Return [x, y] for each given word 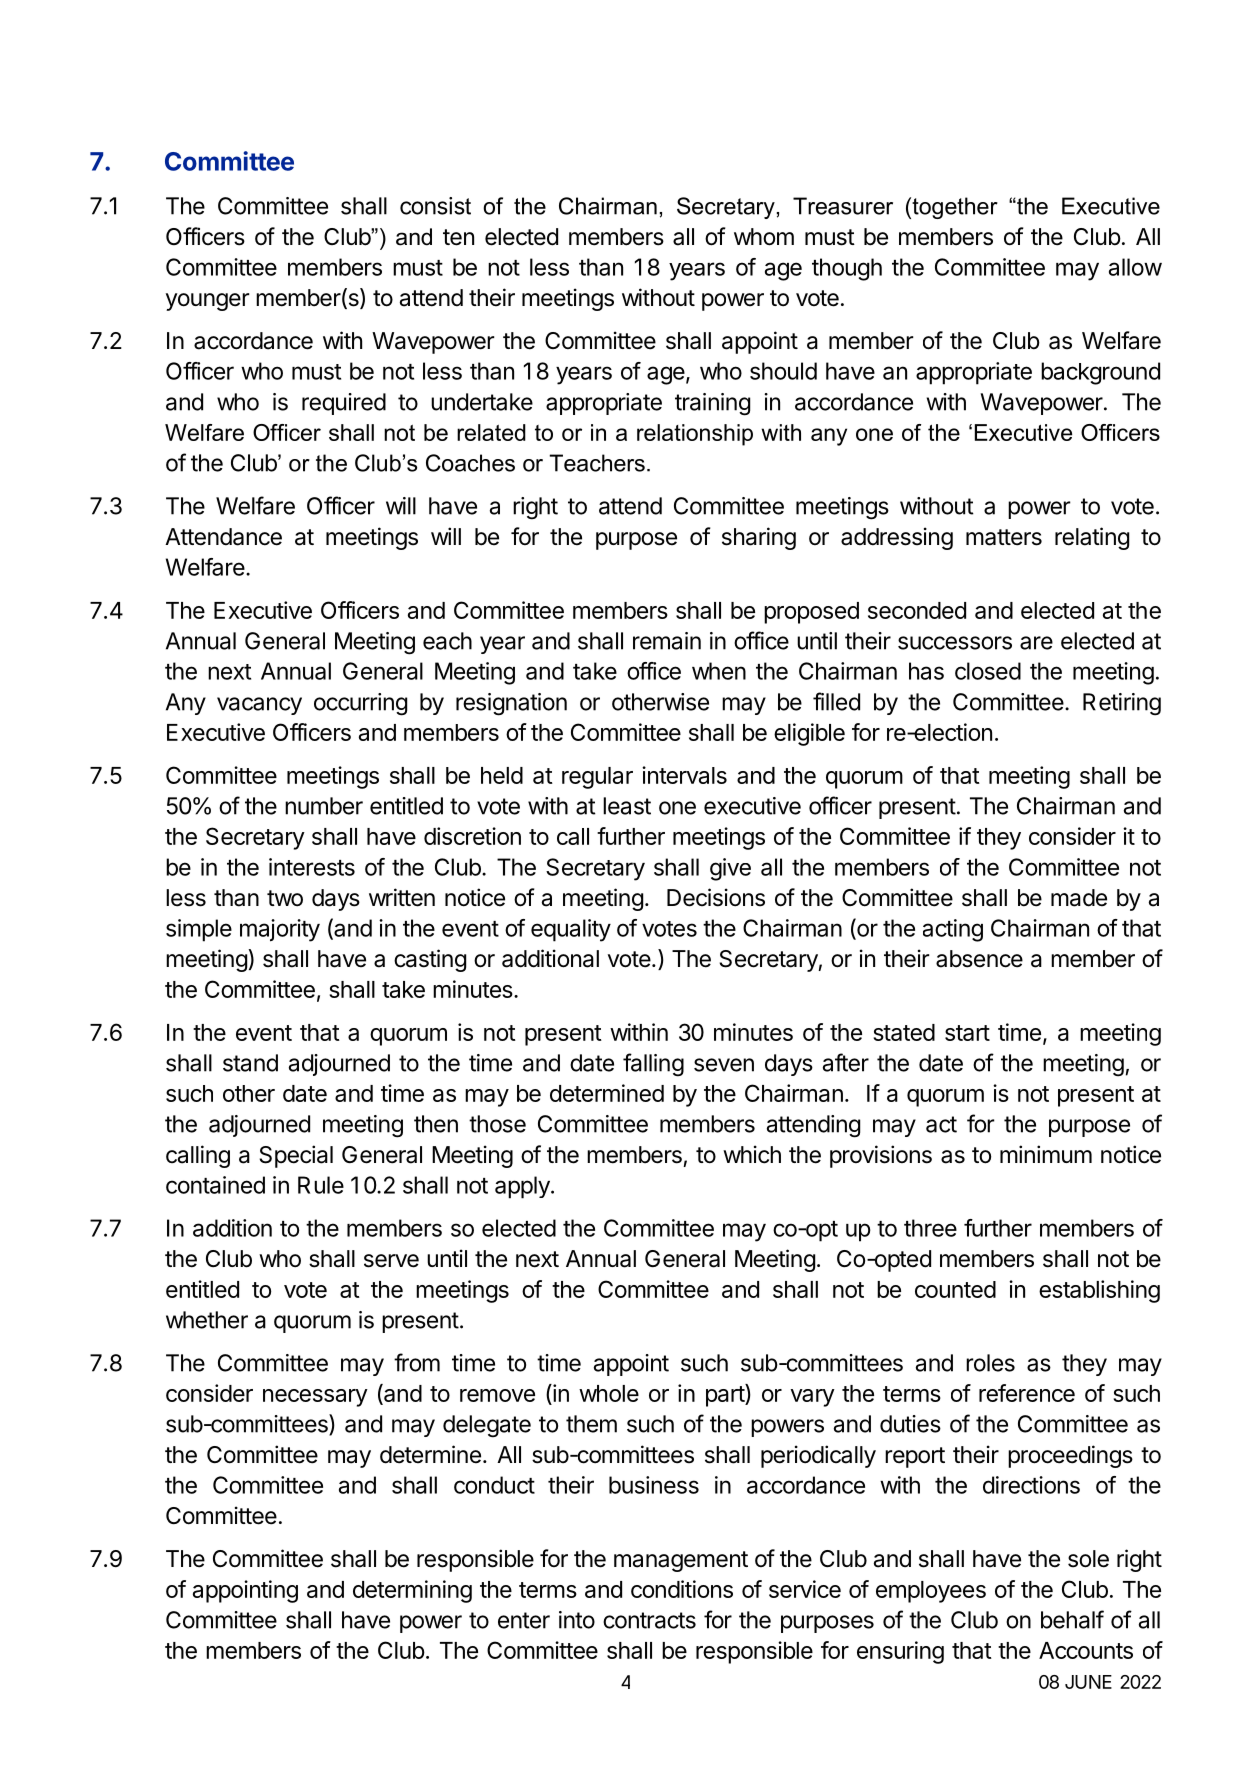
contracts [649, 1620]
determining [412, 1591]
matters [1004, 537]
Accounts [1086, 1650]
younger [208, 302]
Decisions [716, 897]
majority [280, 930]
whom [764, 237]
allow [1135, 267]
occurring [360, 704]
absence [979, 959]
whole [609, 1393]
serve [391, 1261]
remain [667, 641]
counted [955, 1289]
